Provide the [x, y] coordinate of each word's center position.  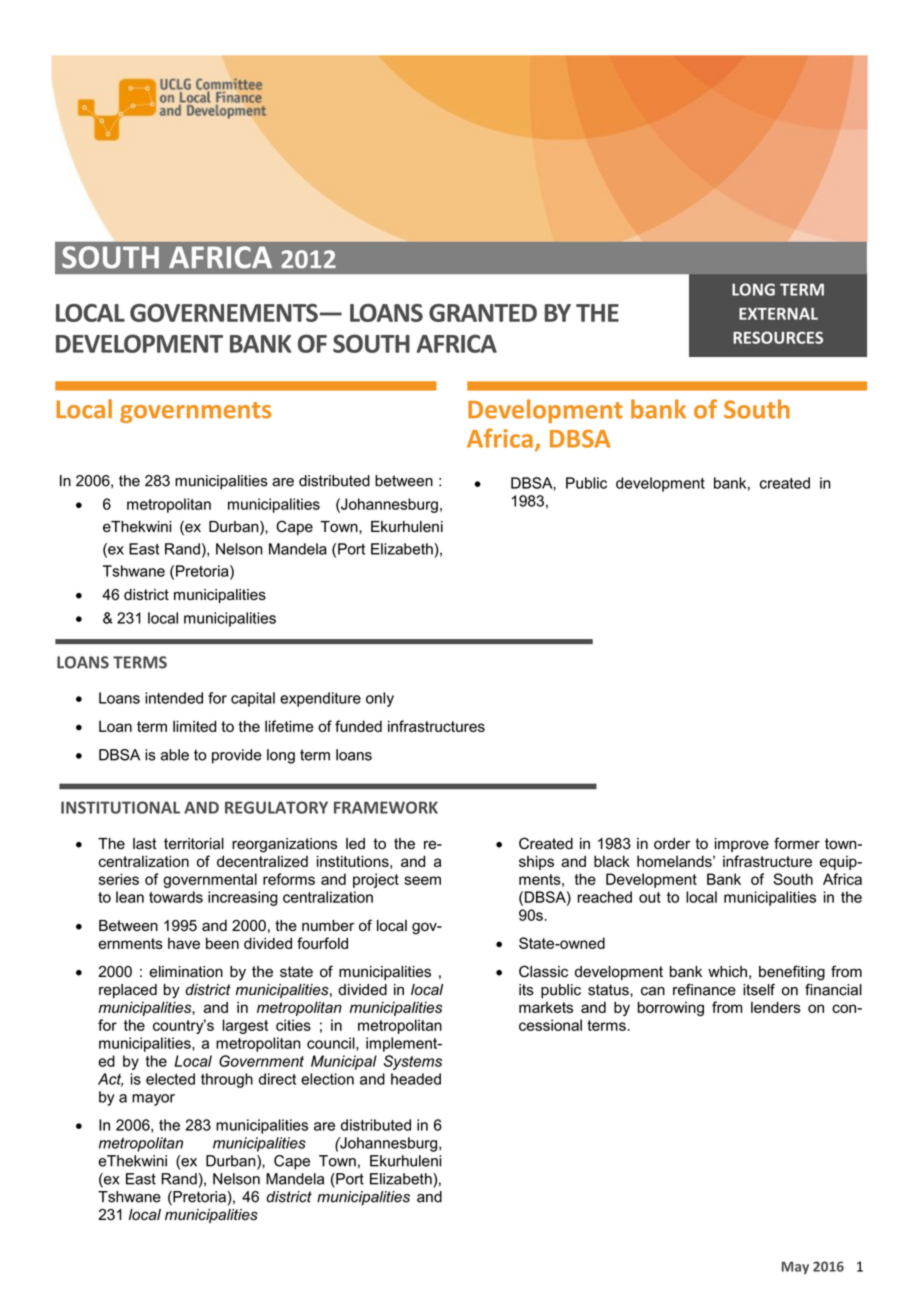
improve [742, 845]
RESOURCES [778, 337]
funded [358, 726]
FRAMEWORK [386, 807]
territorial [194, 844]
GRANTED [483, 313]
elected [170, 1079]
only [380, 699]
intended [174, 698]
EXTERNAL [778, 314]
